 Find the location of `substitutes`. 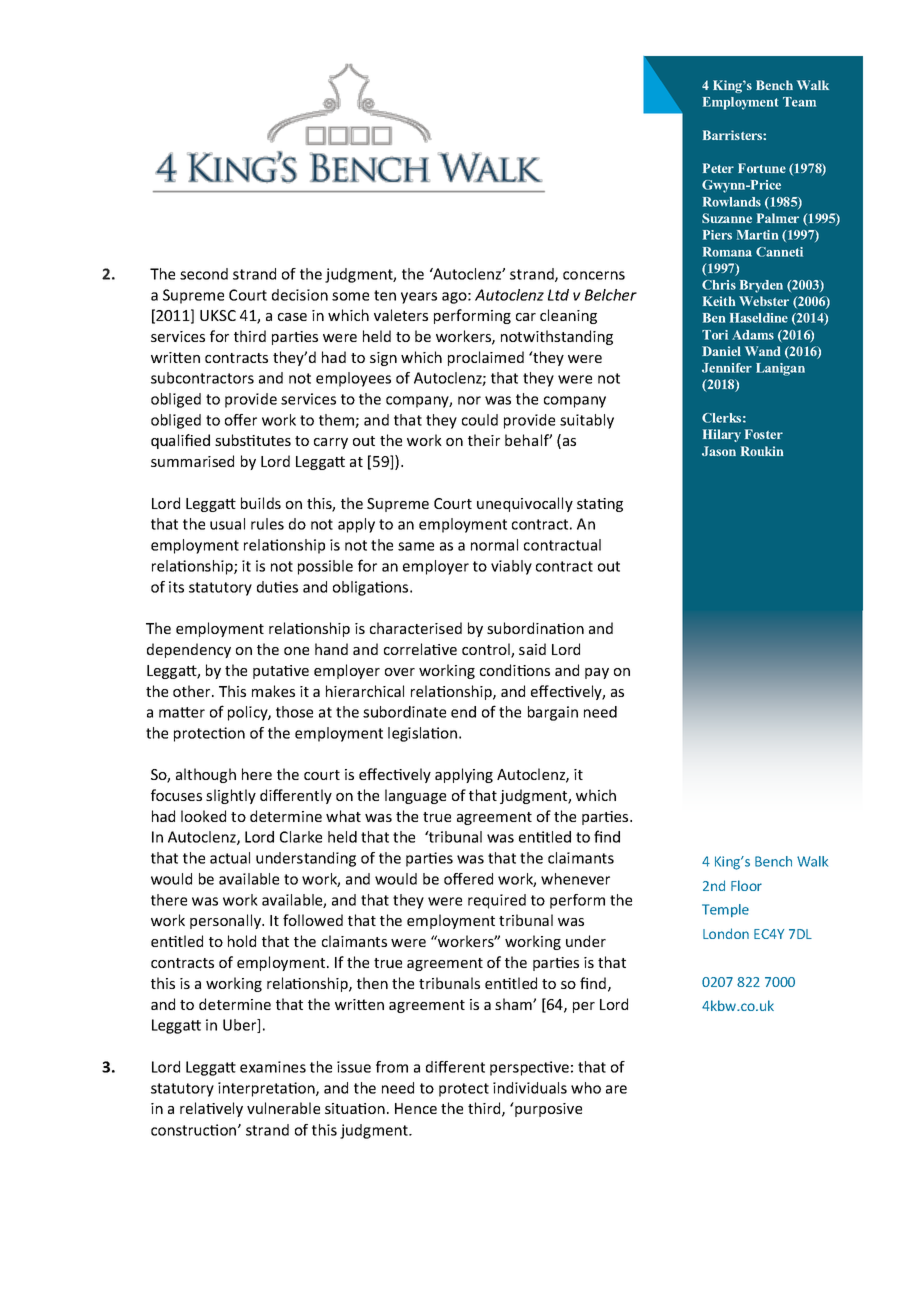

substitutes is located at coordinates (253, 440).
